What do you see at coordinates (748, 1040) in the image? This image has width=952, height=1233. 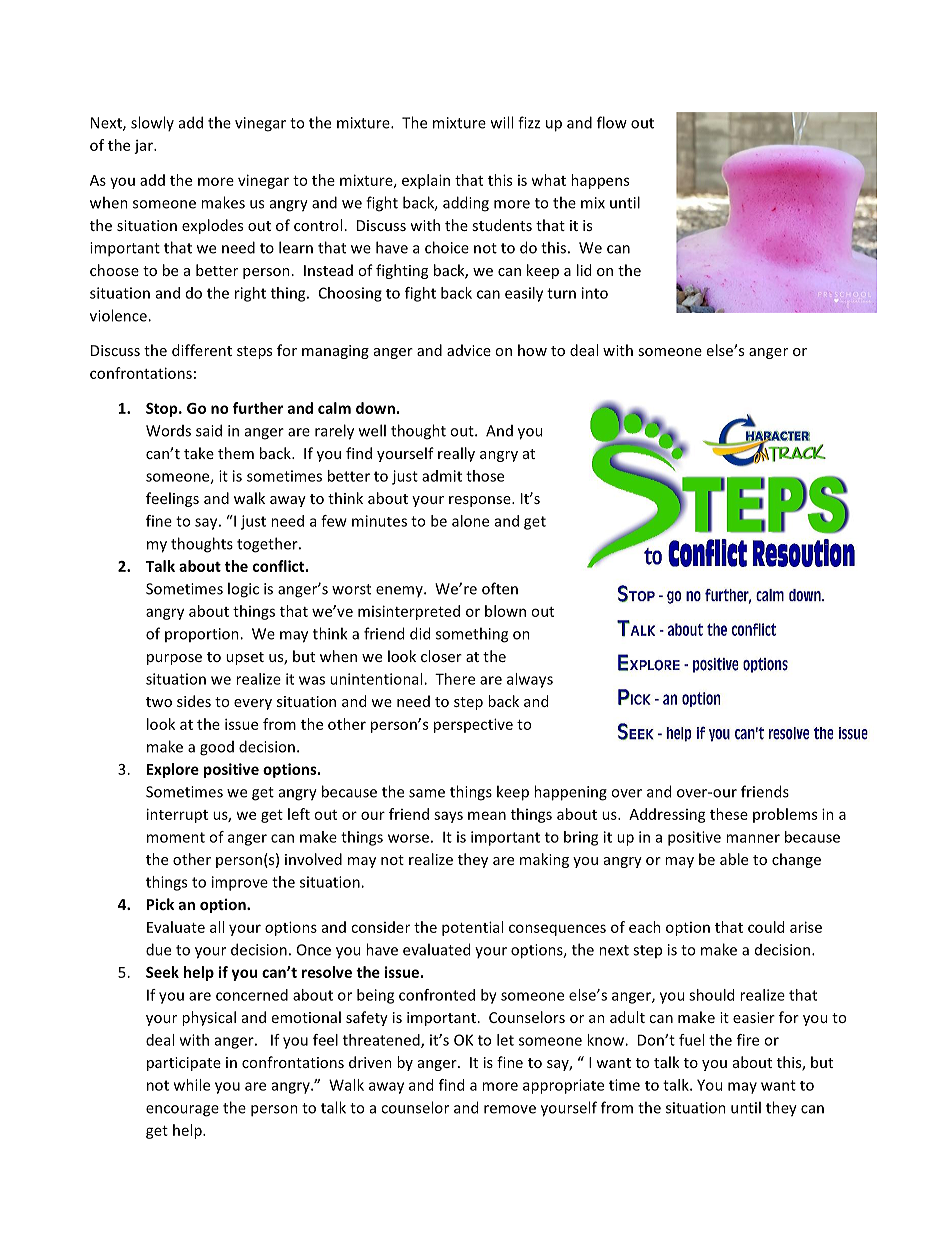 I see `fire` at bounding box center [748, 1040].
